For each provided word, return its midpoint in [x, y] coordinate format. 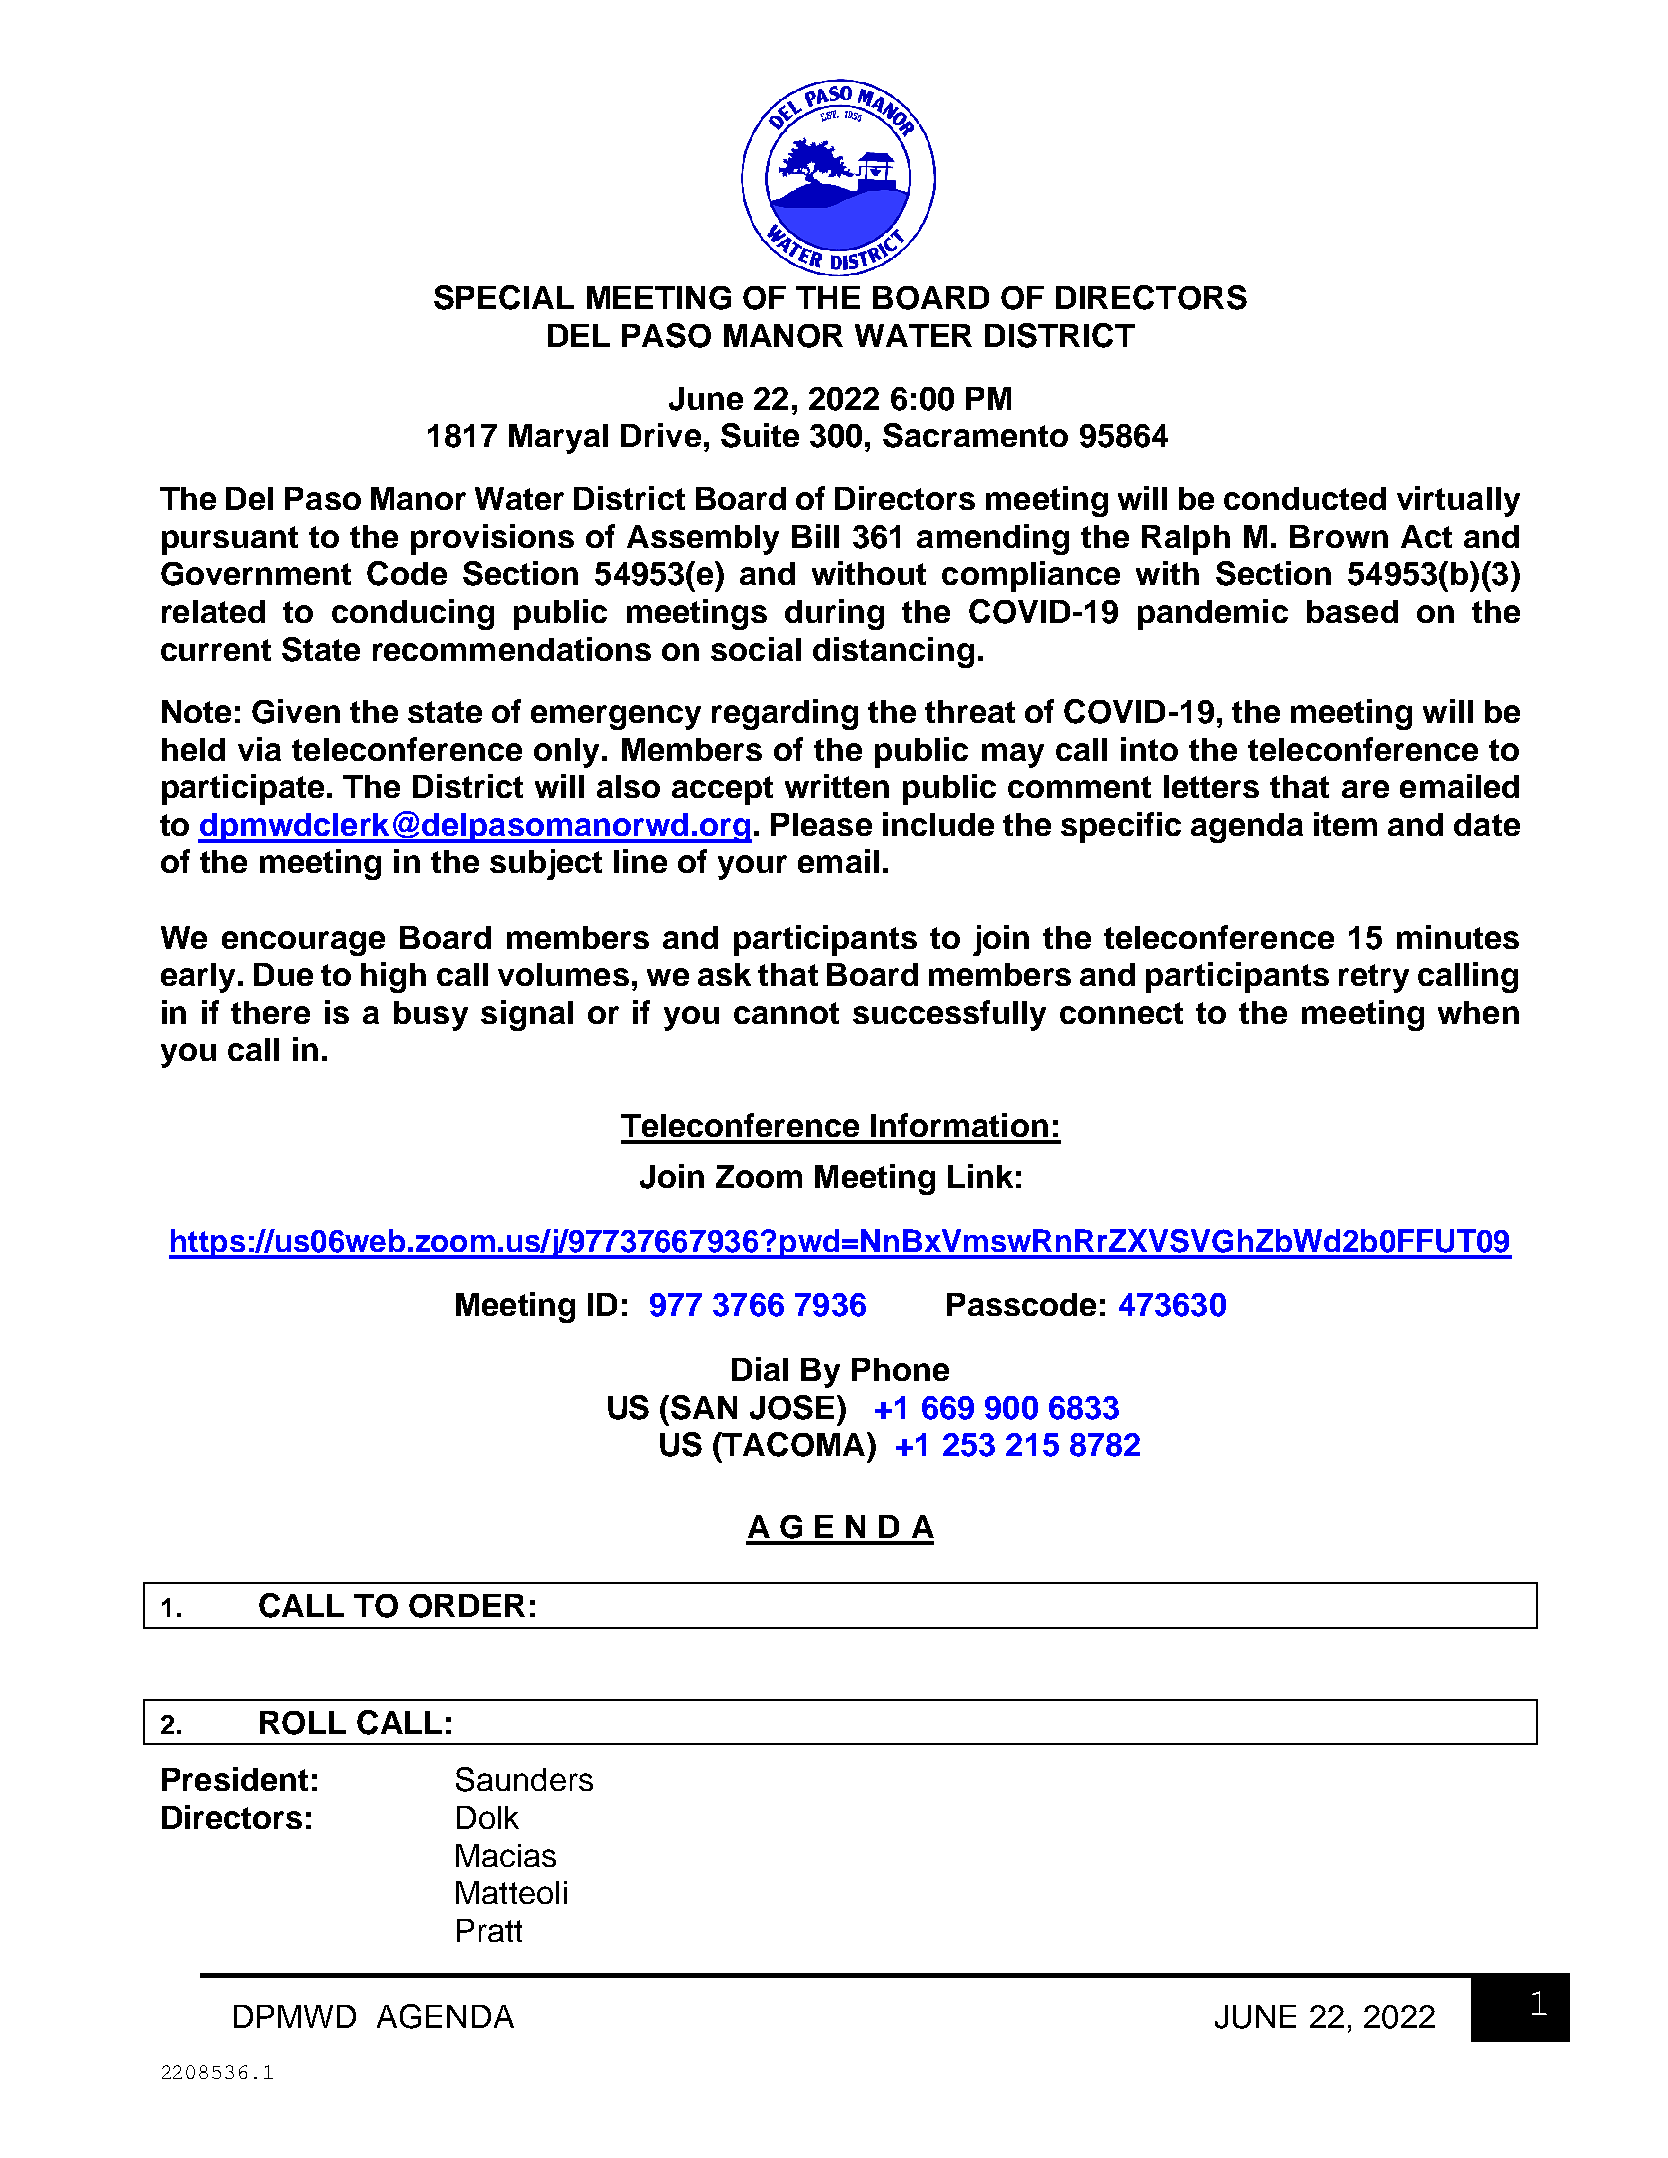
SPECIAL [504, 297]
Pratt [489, 1930]
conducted [1305, 498]
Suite [760, 435]
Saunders [524, 1779]
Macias [506, 1855]
